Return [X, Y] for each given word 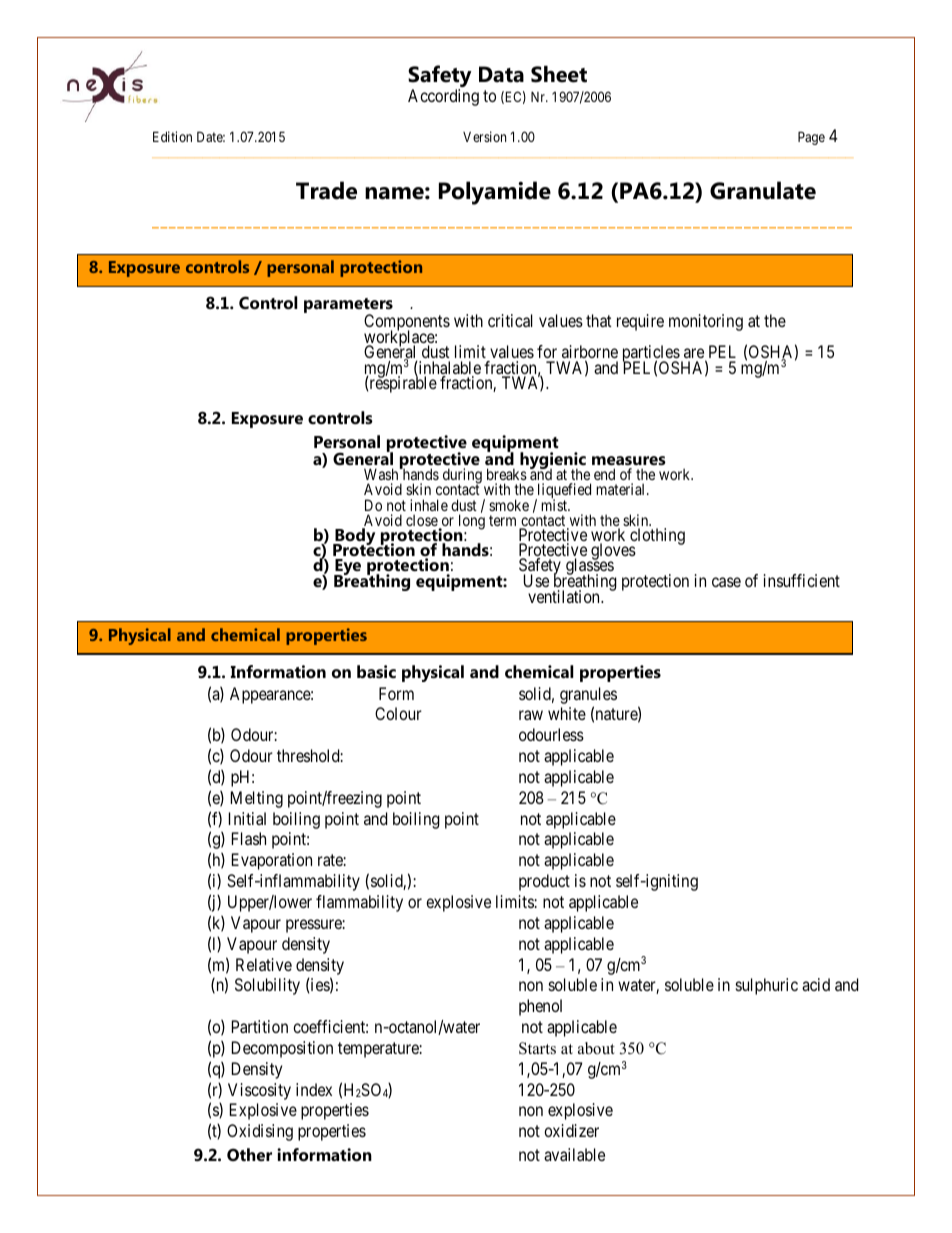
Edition [172, 136]
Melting [257, 799]
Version [484, 136]
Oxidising [260, 1132]
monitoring [706, 322]
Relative [264, 964]
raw [531, 715]
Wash [382, 476]
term [502, 520]
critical [510, 320]
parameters [348, 307]
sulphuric [766, 986]
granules [588, 695]
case [726, 582]
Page [811, 138]
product [544, 882]
